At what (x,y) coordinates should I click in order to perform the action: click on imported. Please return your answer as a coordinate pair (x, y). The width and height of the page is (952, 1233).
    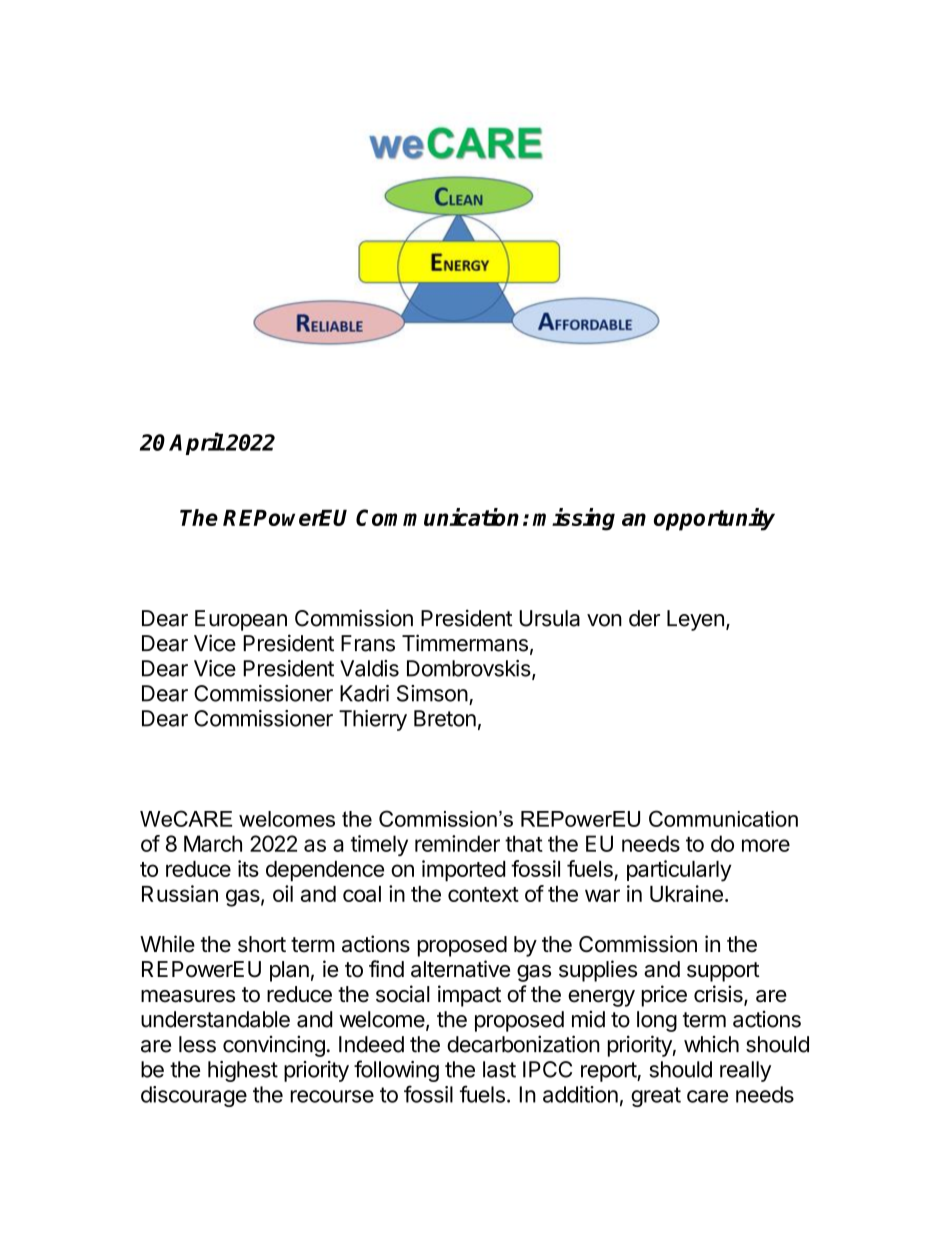
    Looking at the image, I should click on (463, 871).
